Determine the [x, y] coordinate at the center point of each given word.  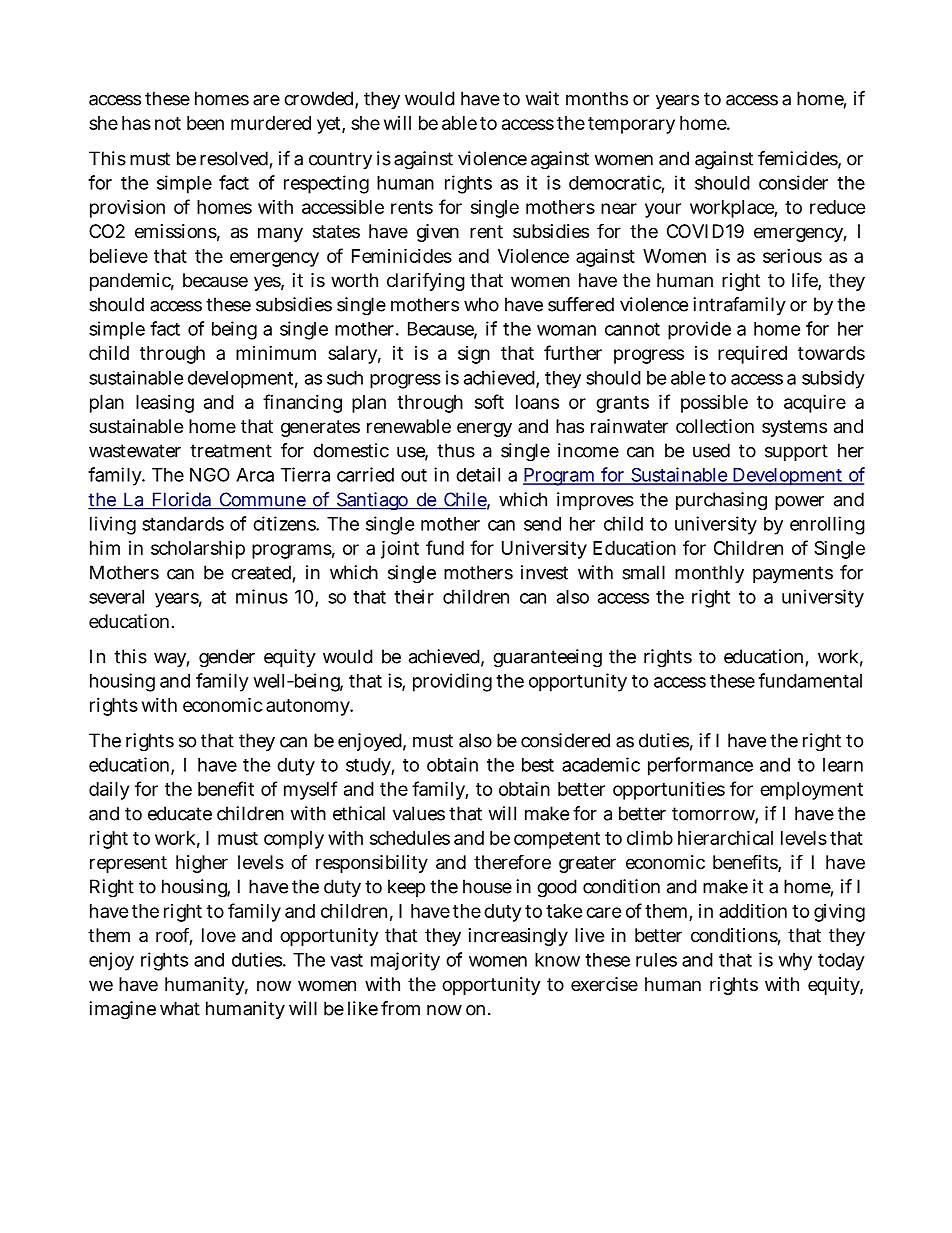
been [205, 123]
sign [474, 355]
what [180, 1008]
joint [400, 549]
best [538, 765]
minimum [276, 353]
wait [542, 98]
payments [793, 574]
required [752, 355]
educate [180, 813]
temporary [631, 125]
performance [700, 766]
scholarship [198, 550]
